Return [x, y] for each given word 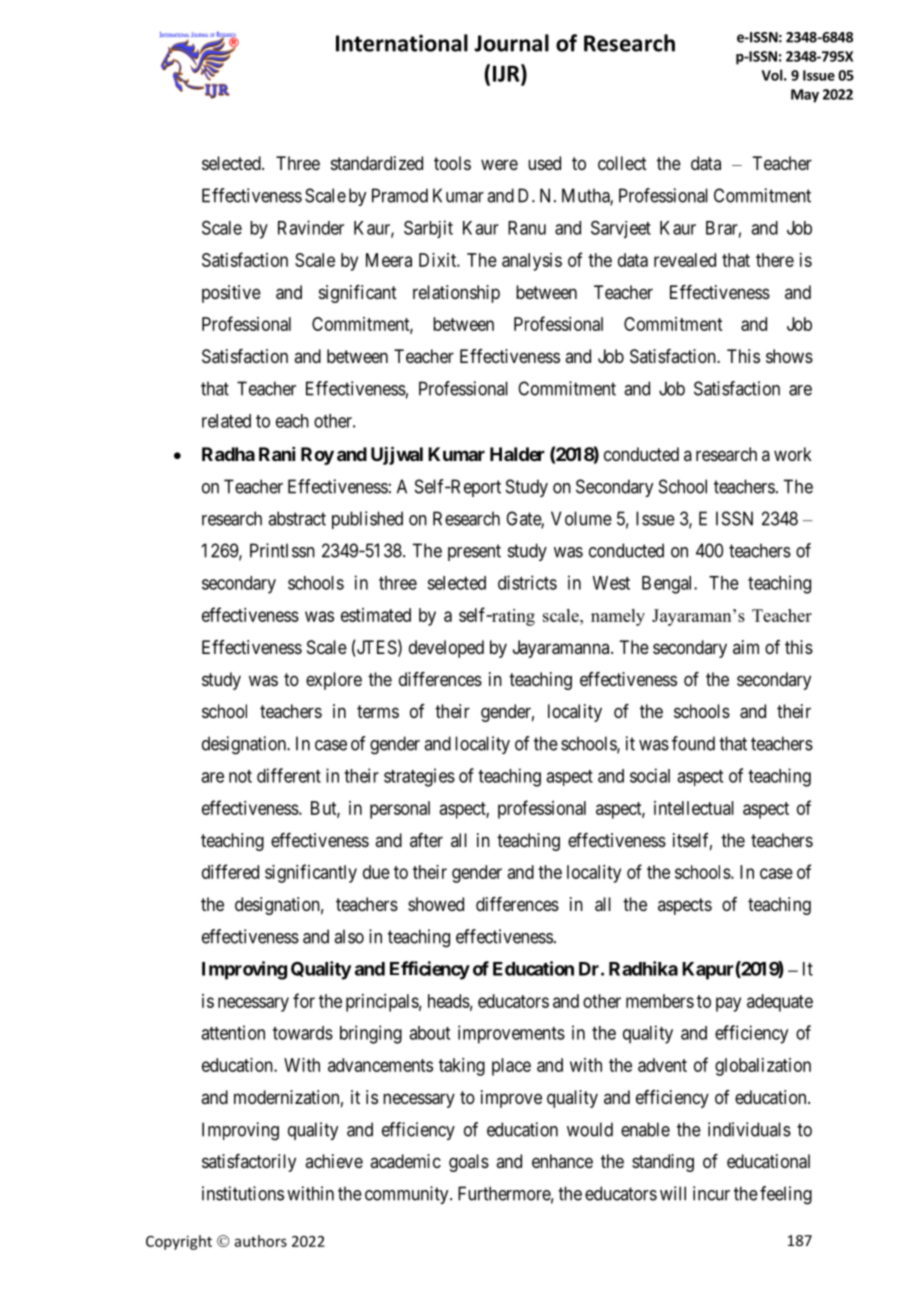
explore [334, 681]
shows [789, 356]
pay [728, 1004]
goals [469, 1163]
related [226, 421]
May [805, 96]
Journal [511, 43]
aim [746, 647]
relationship [456, 294]
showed [436, 904]
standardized [377, 163]
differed [230, 871]
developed [446, 649]
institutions [243, 1193]
